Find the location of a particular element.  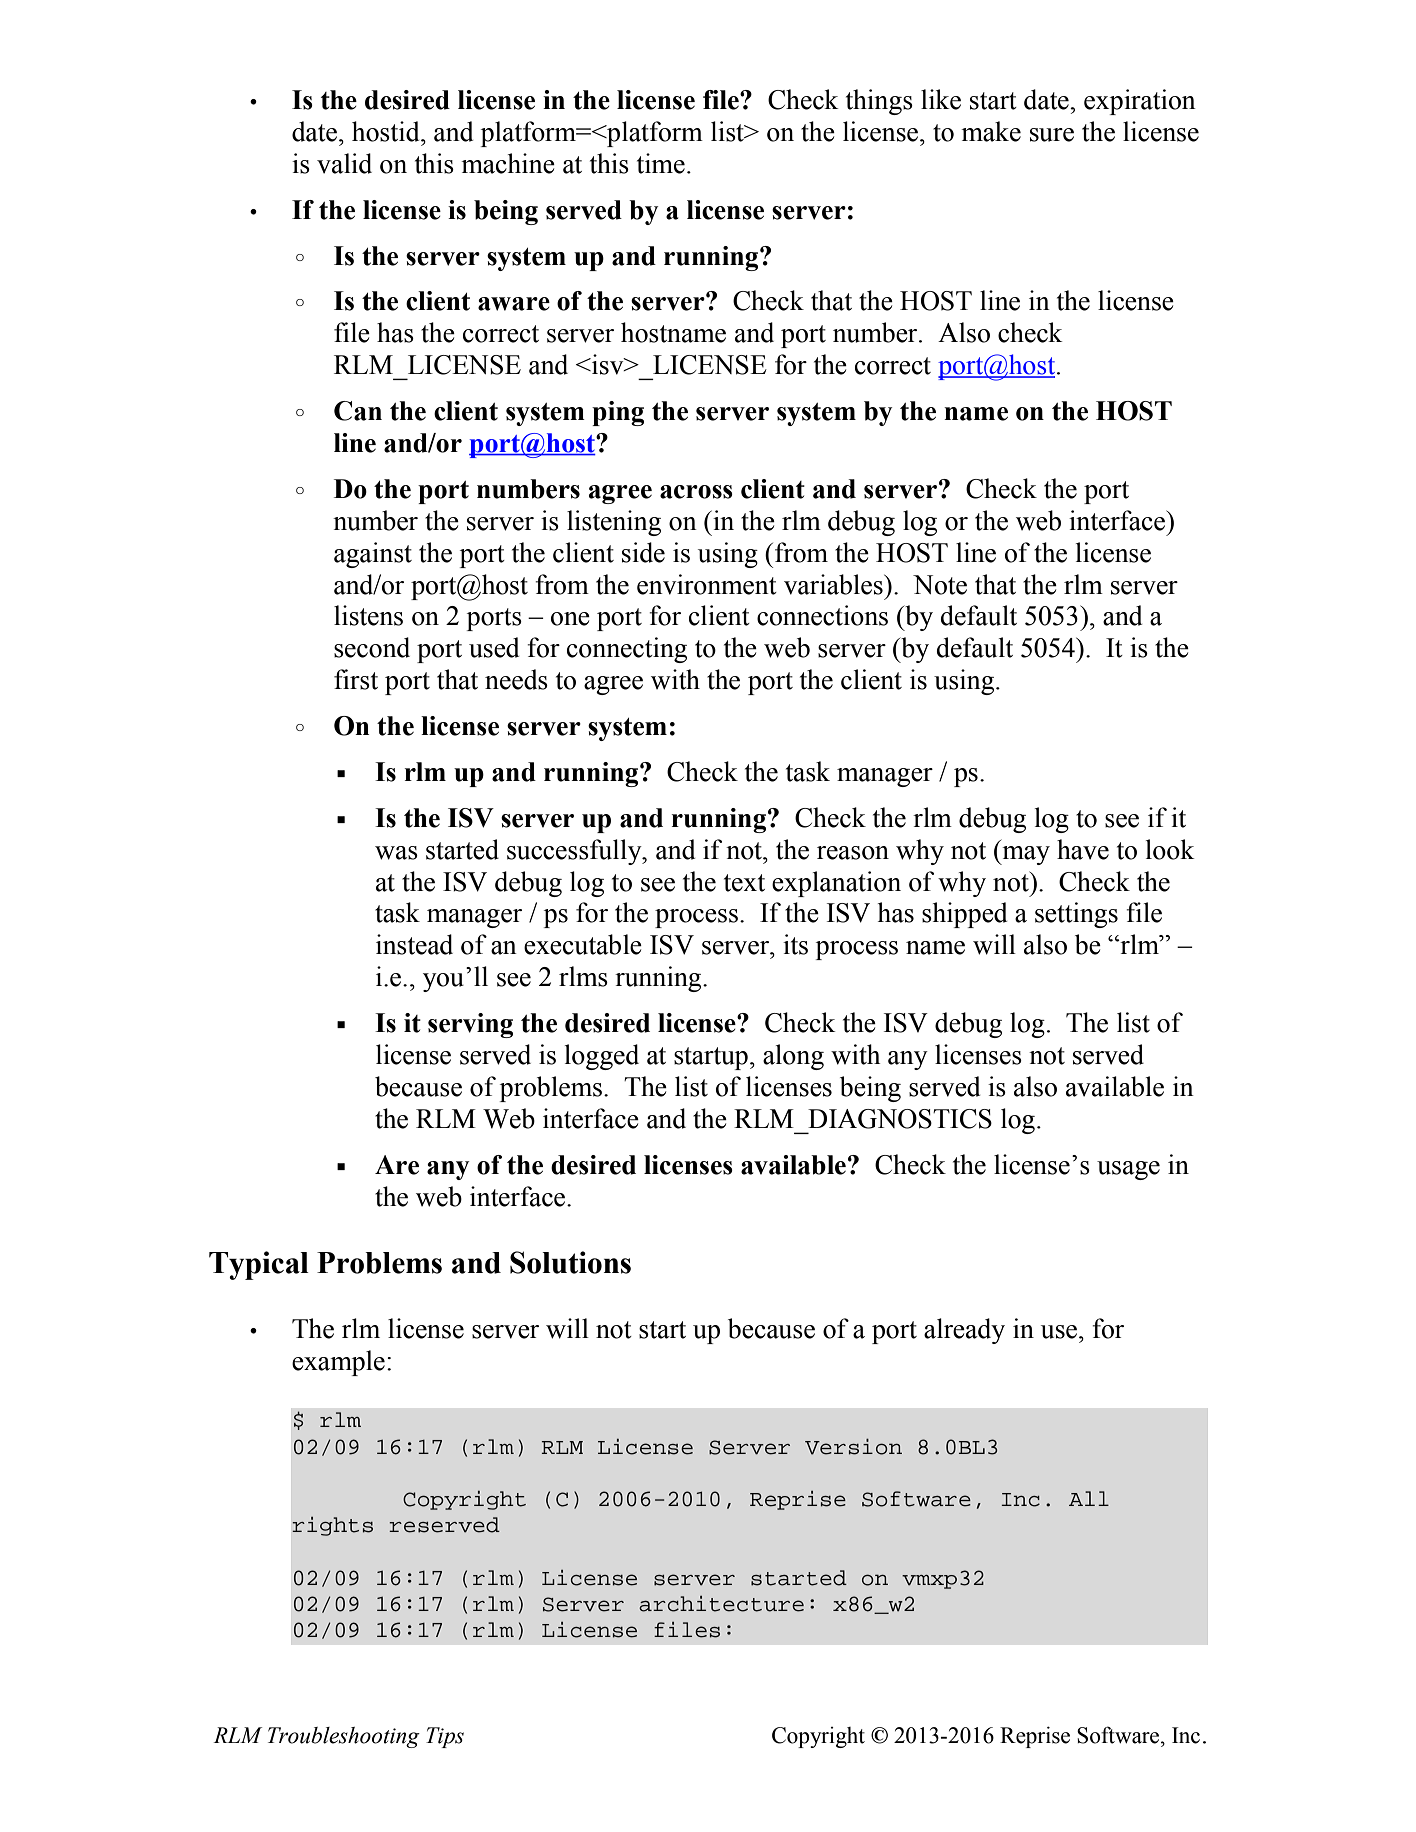

text is located at coordinates (744, 883).
